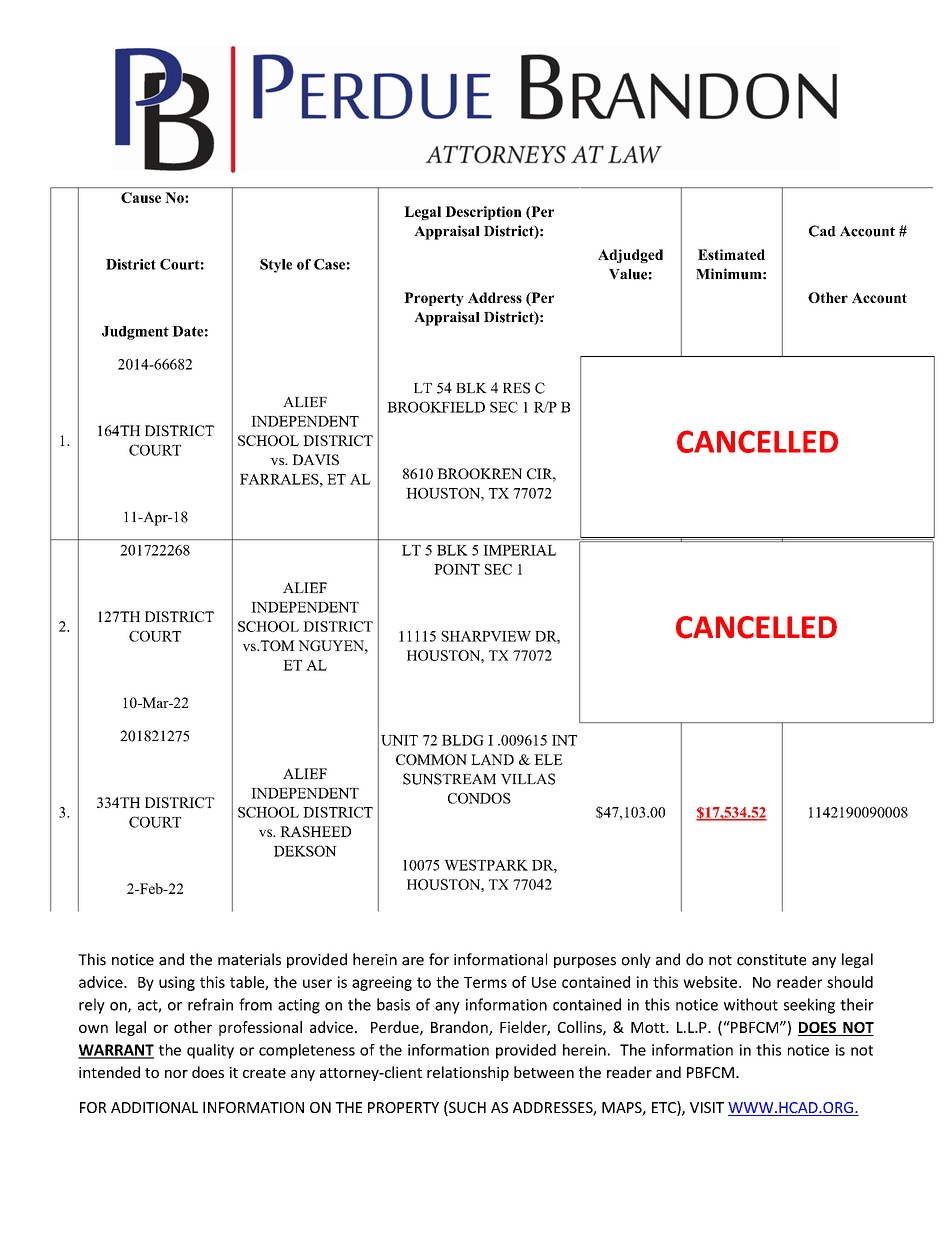 The height and width of the page is (1233, 952). Describe the element at coordinates (548, 759) in the page. I see `ELE` at that location.
